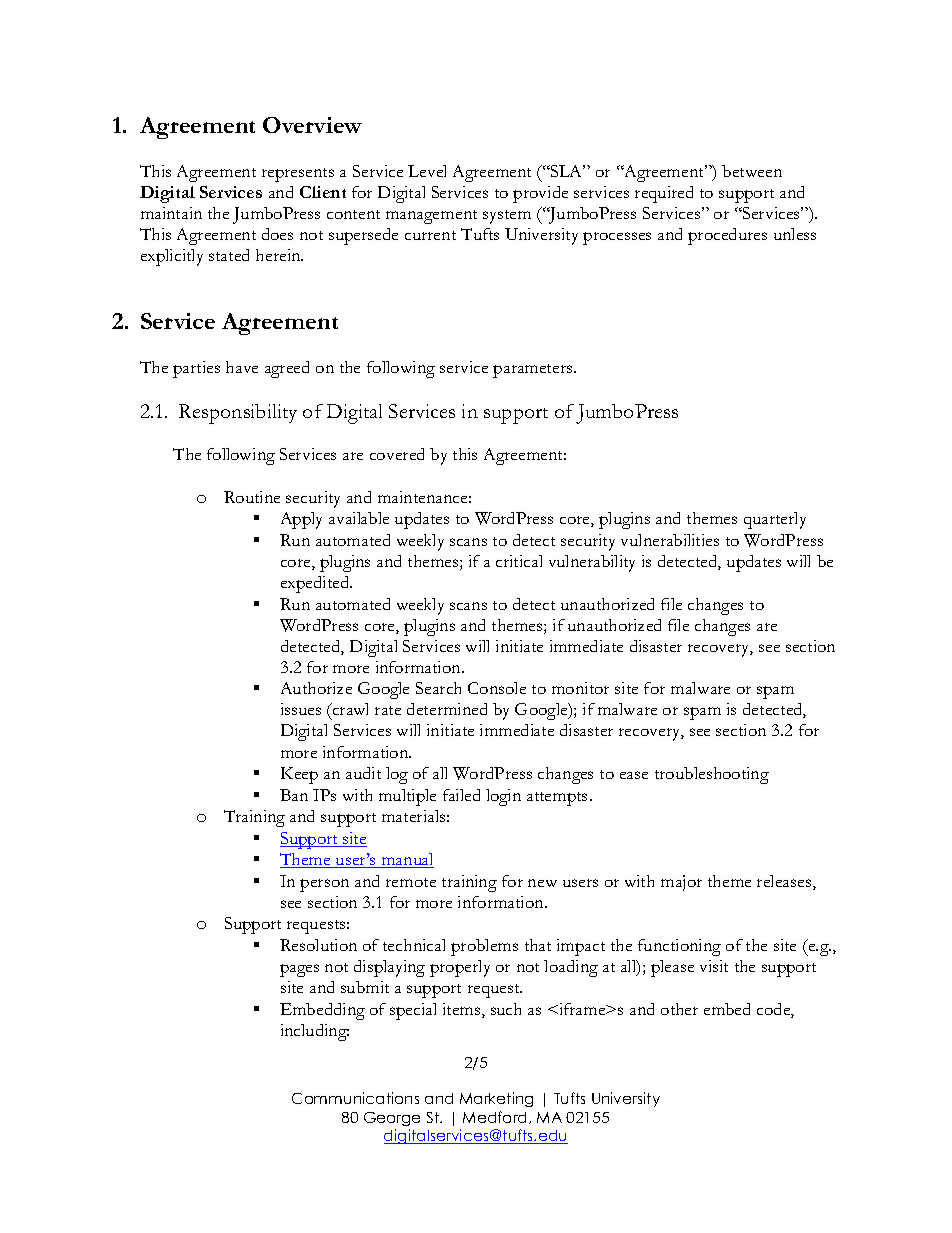 This page has height=1233, width=952. Describe the element at coordinates (298, 175) in the page. I see `represents` at that location.
